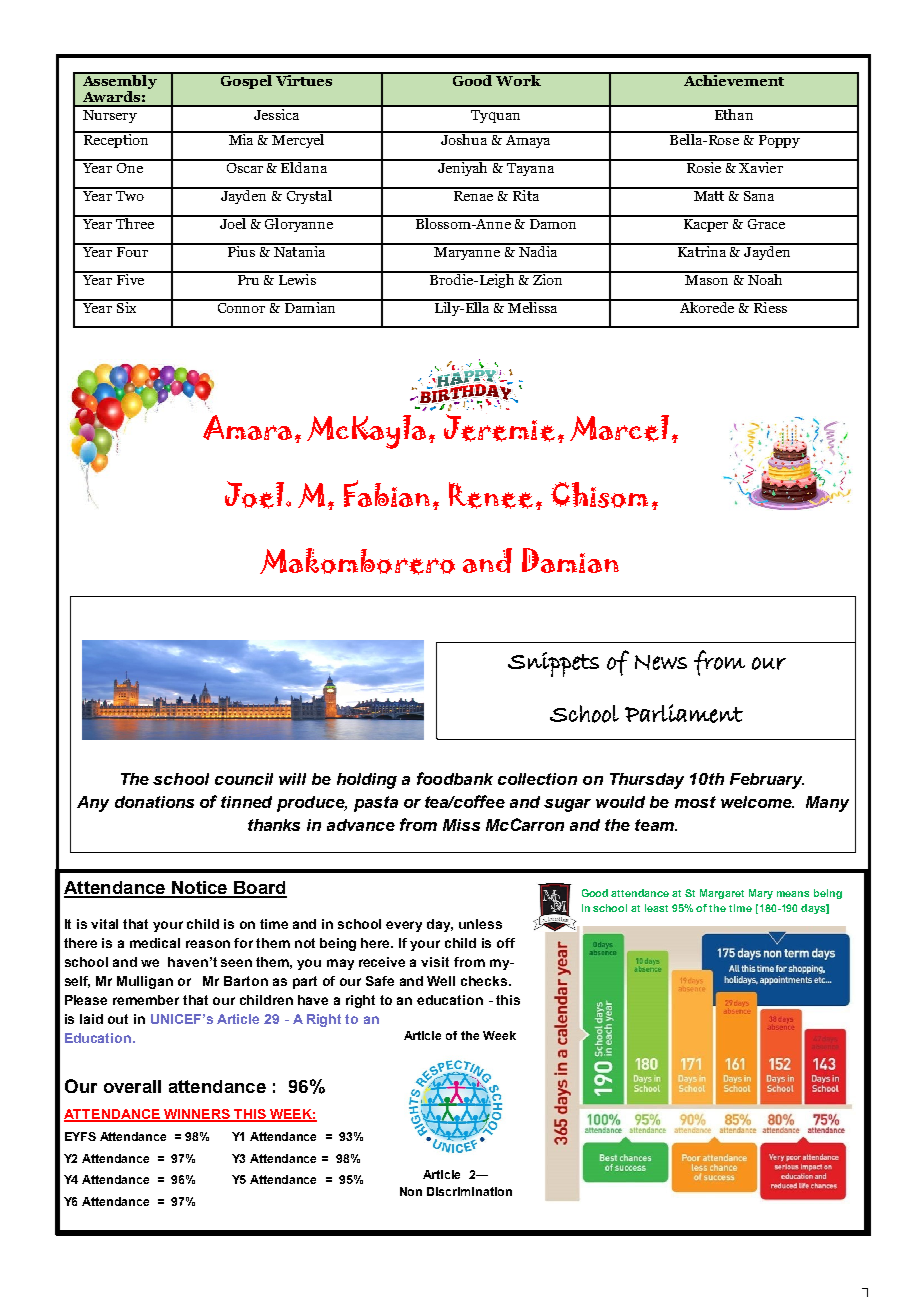  What do you see at coordinates (461, 825) in the screenshot?
I see `Miss` at bounding box center [461, 825].
